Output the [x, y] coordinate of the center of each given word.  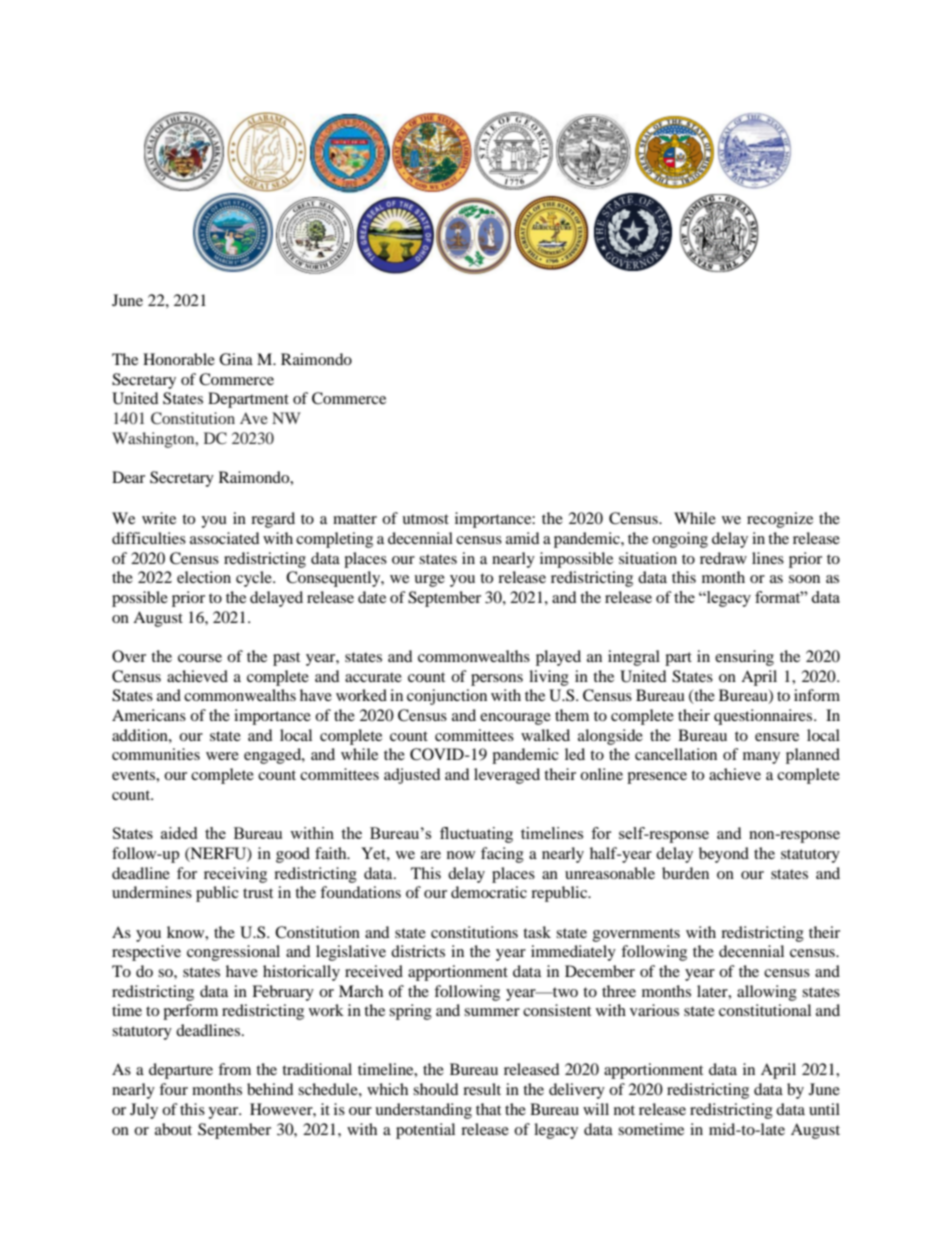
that [488, 1109]
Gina [236, 359]
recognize [780, 520]
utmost [425, 519]
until [824, 1109]
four [173, 1089]
